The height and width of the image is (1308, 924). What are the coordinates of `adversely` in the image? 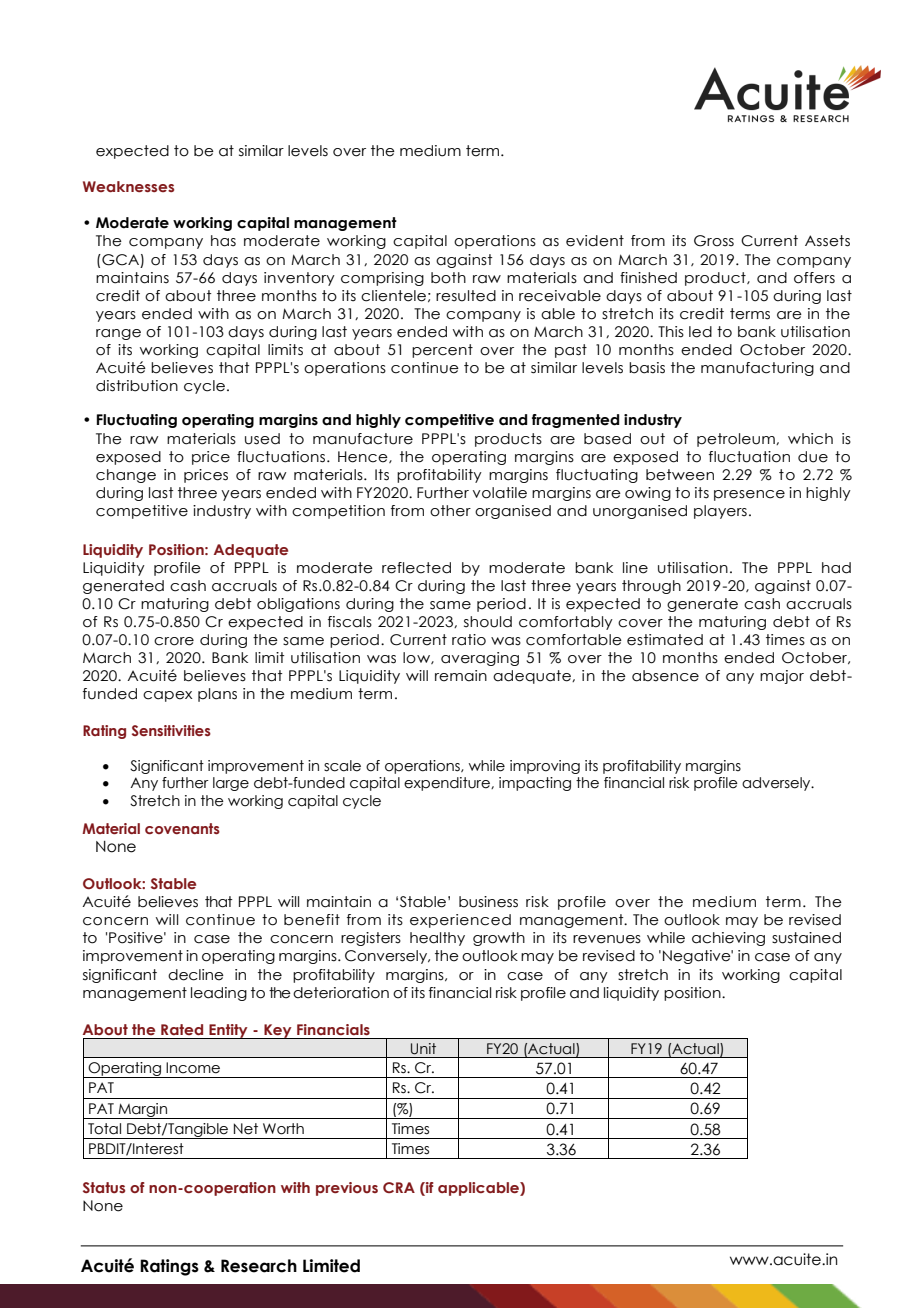 It's located at (777, 784).
